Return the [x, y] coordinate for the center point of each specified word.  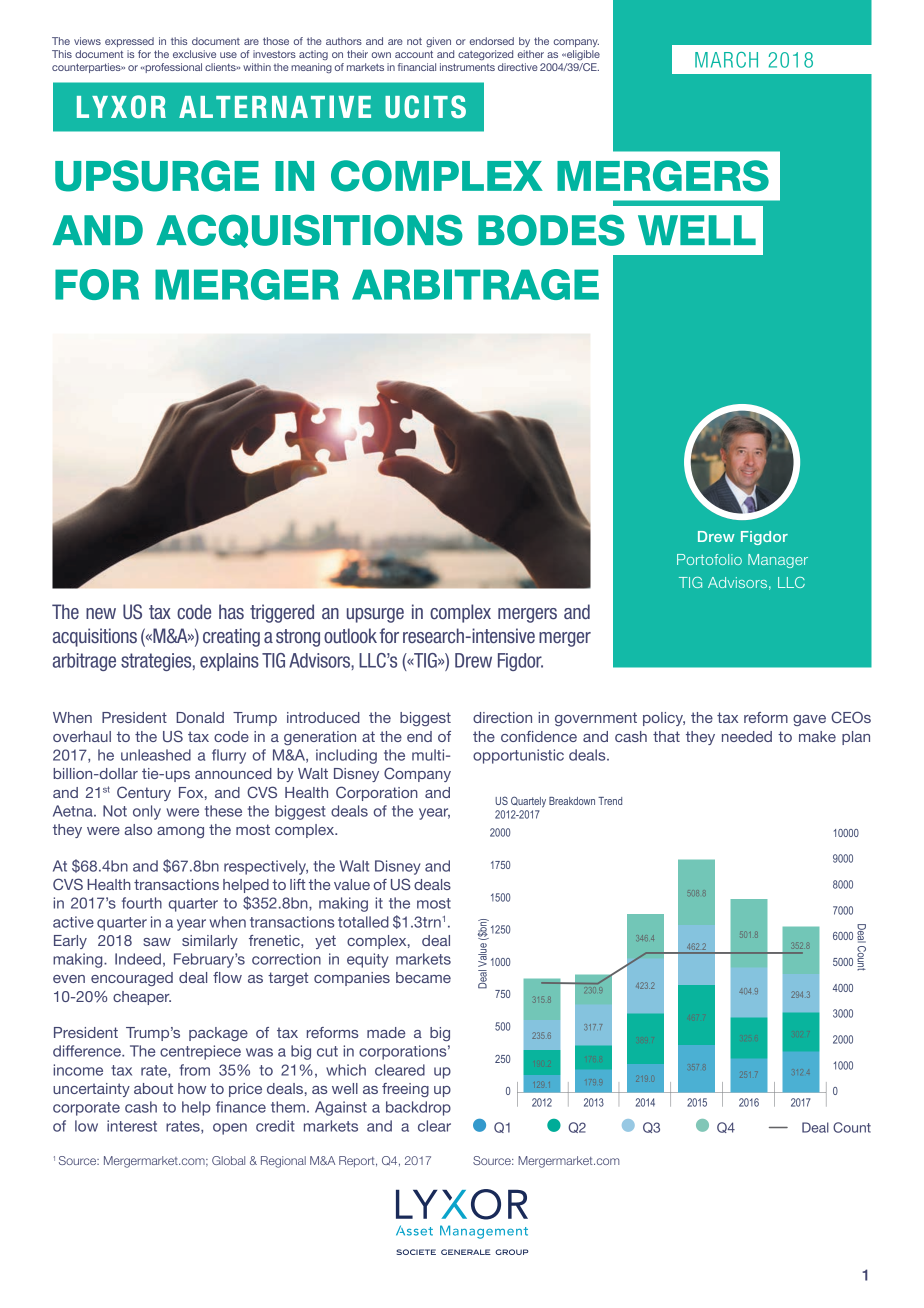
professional [172, 68]
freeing [405, 1090]
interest [132, 1126]
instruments [467, 67]
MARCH [726, 60]
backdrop [418, 1108]
